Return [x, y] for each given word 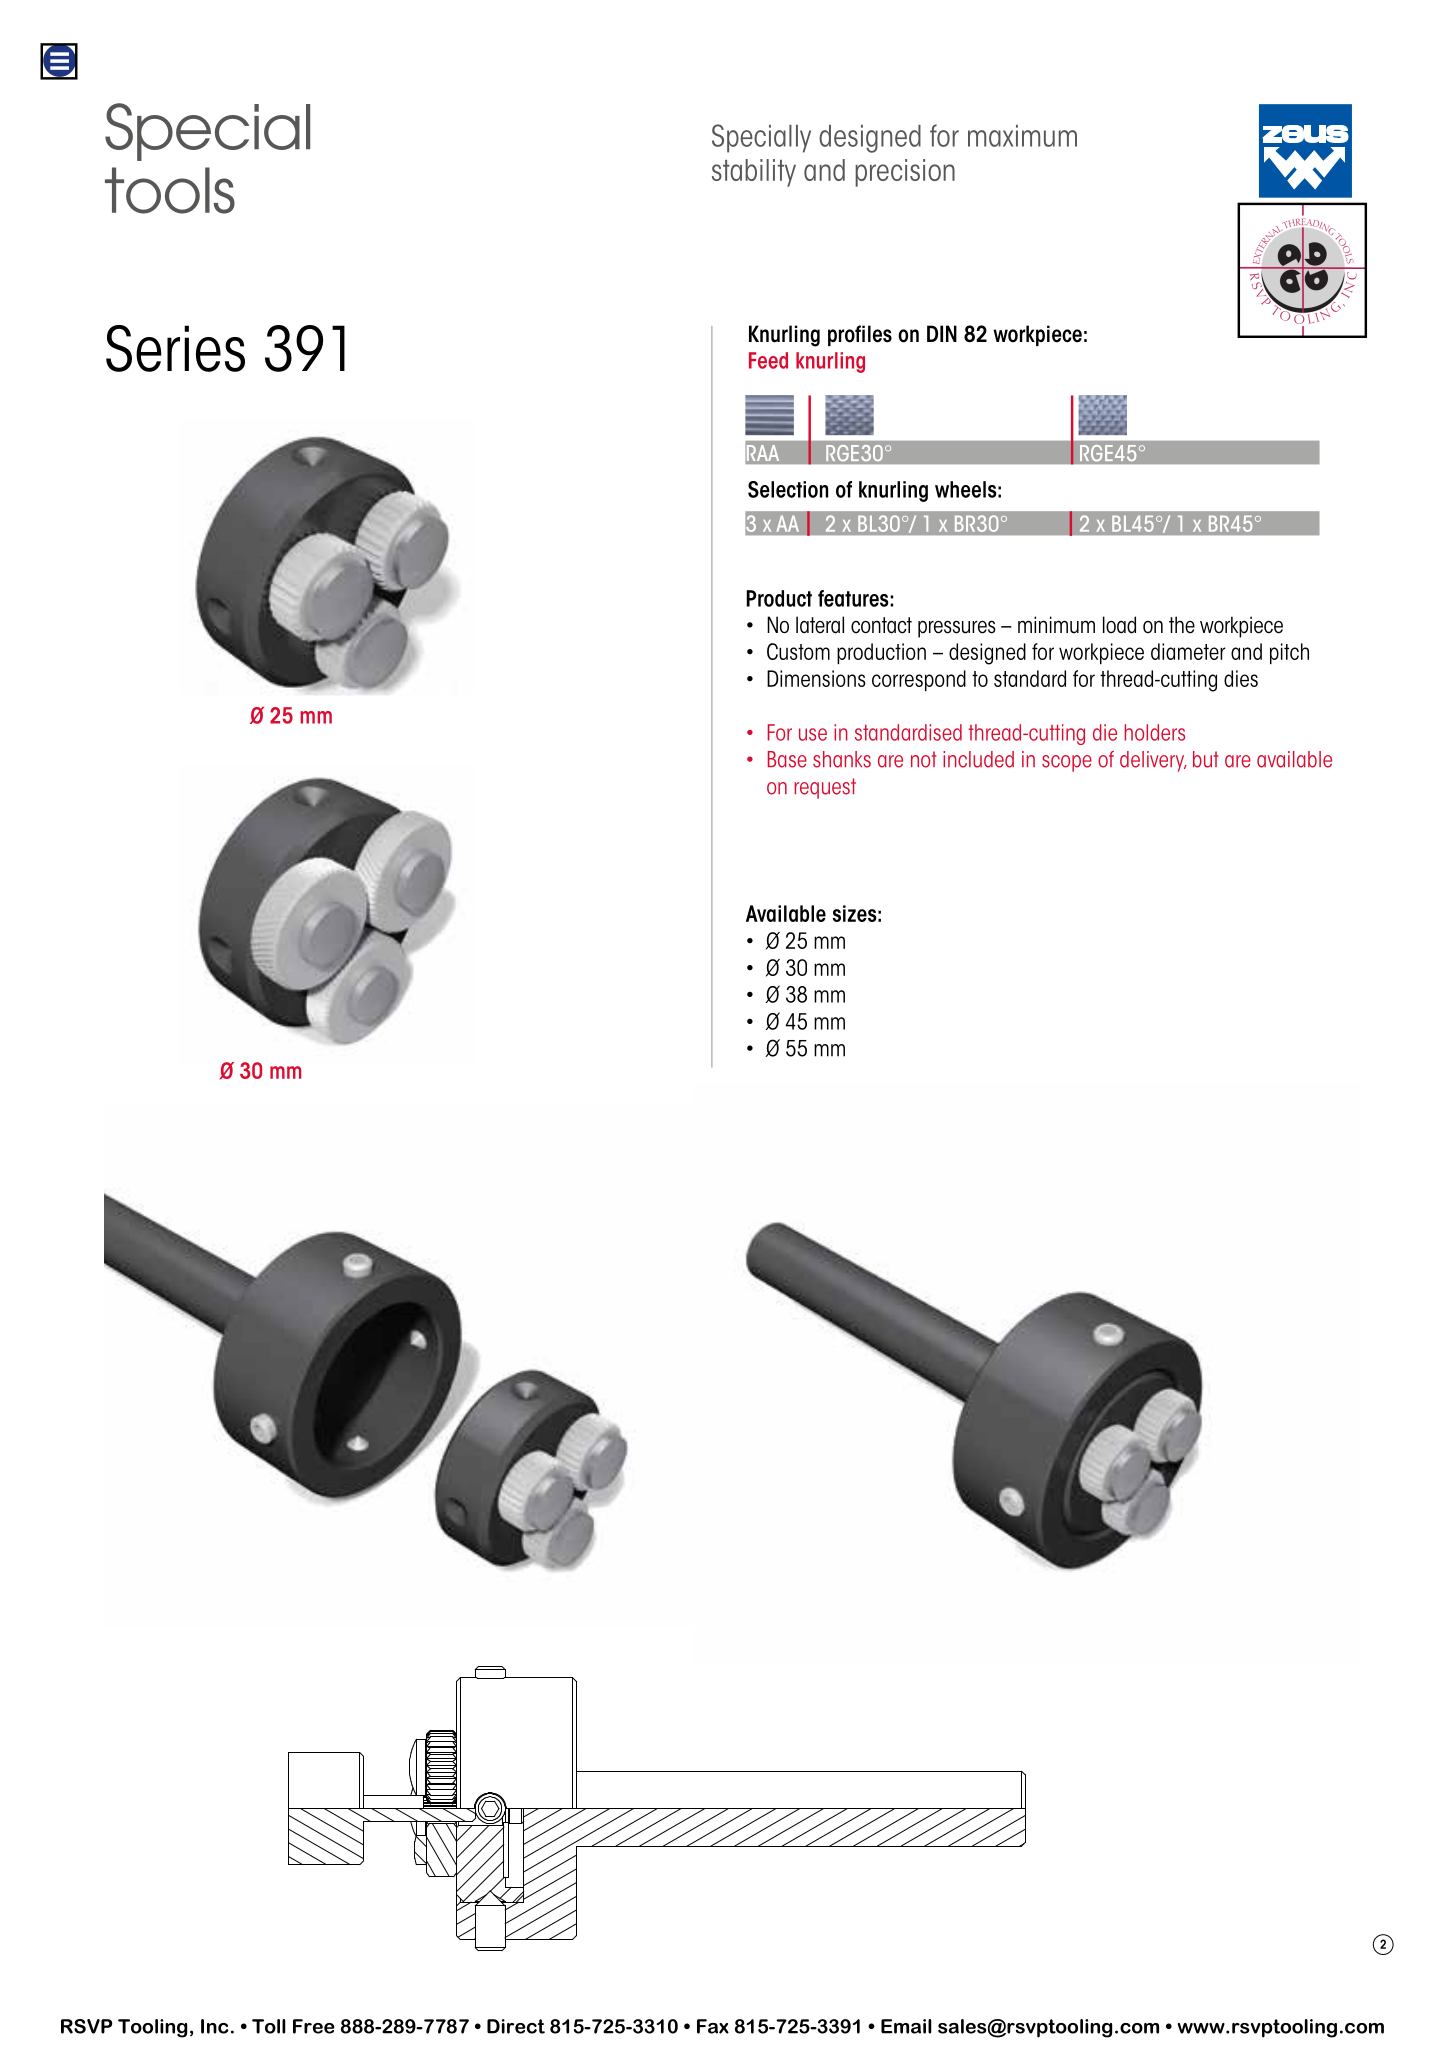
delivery [1153, 761]
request [825, 788]
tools [170, 190]
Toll [269, 2026]
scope [1067, 763]
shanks [842, 759]
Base [787, 759]
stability [754, 173]
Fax [713, 2026]
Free [314, 2026]
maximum [1022, 136]
